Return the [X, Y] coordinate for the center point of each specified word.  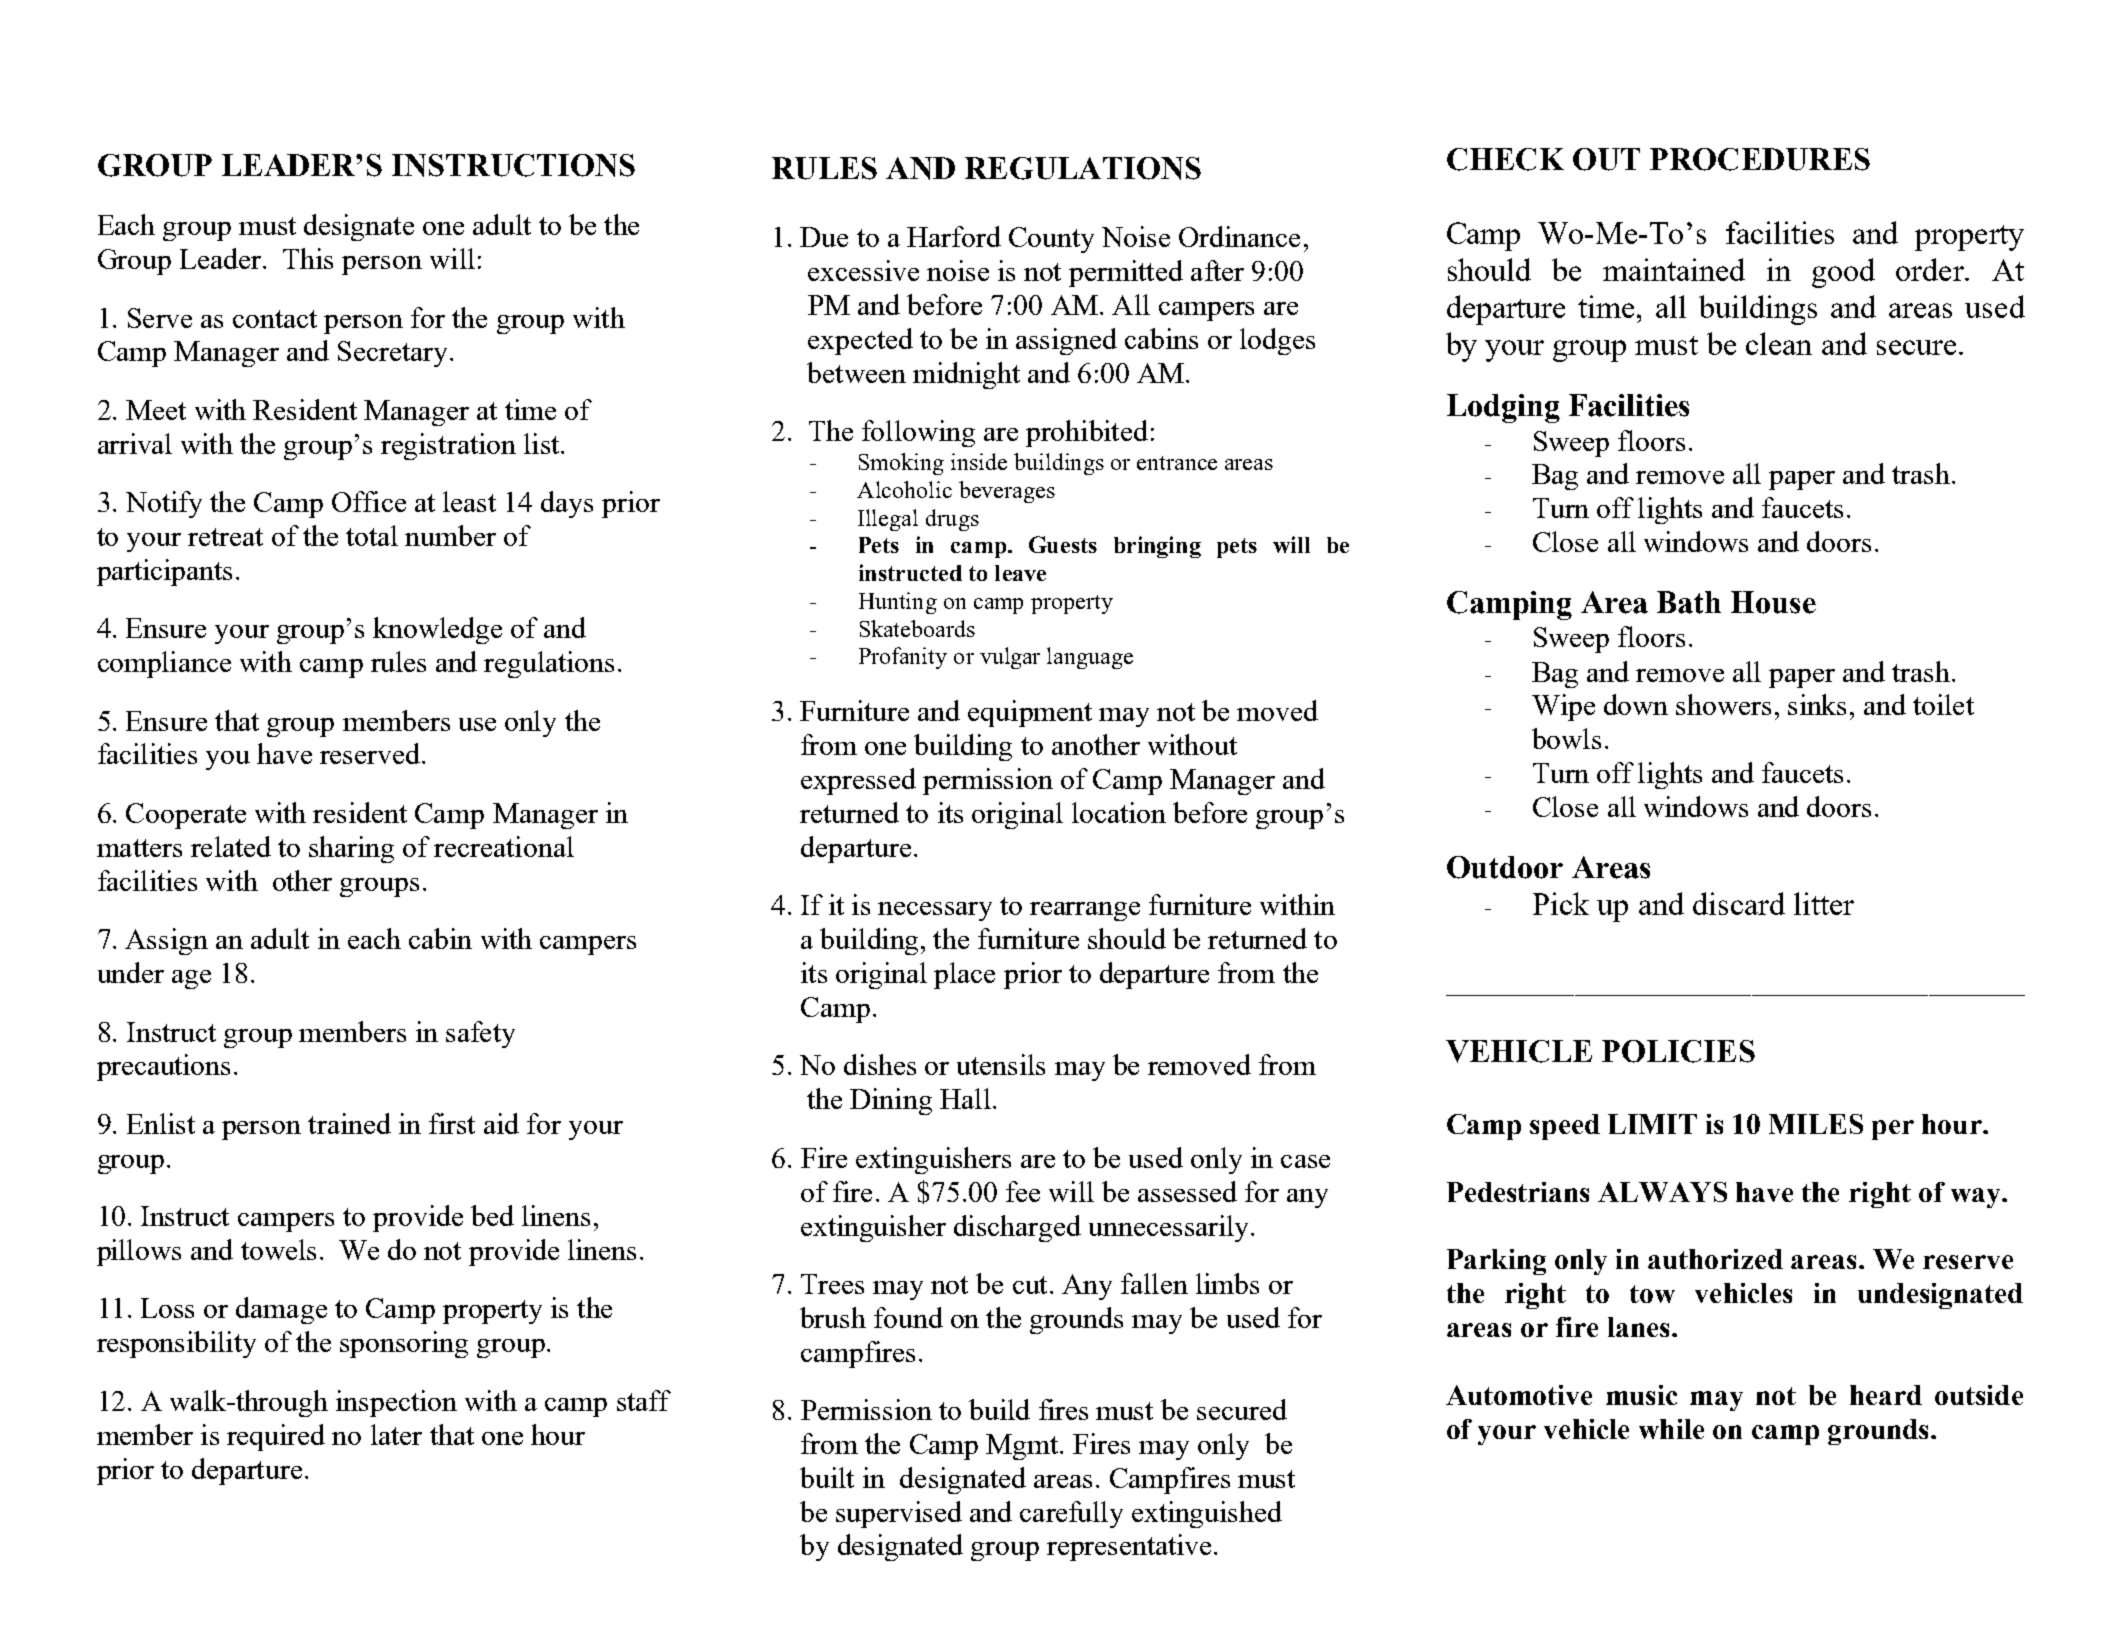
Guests [1063, 544]
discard [1739, 903]
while [1671, 1429]
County [1051, 240]
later [396, 1434]
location [1119, 812]
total [372, 535]
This [308, 258]
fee [1023, 1191]
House [1773, 602]
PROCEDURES [1760, 159]
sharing [351, 849]
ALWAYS [1662, 1192]
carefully [1071, 1514]
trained [349, 1123]
